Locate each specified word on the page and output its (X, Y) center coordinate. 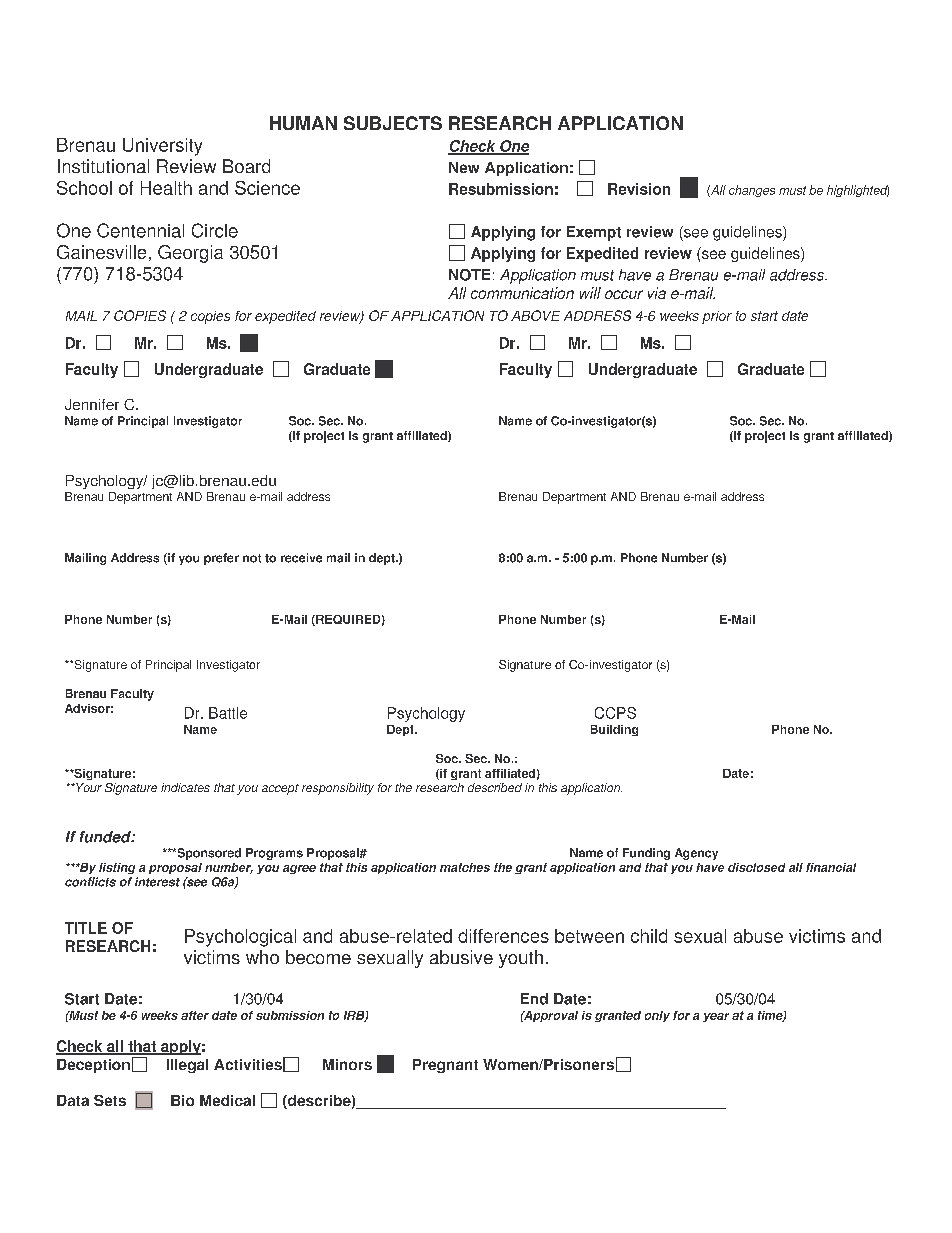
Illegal (187, 1066)
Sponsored (208, 854)
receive (301, 558)
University (162, 147)
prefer (221, 559)
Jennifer (92, 404)
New (464, 167)
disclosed (756, 867)
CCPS (615, 713)
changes (752, 191)
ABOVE (535, 315)
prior (717, 317)
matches (465, 867)
